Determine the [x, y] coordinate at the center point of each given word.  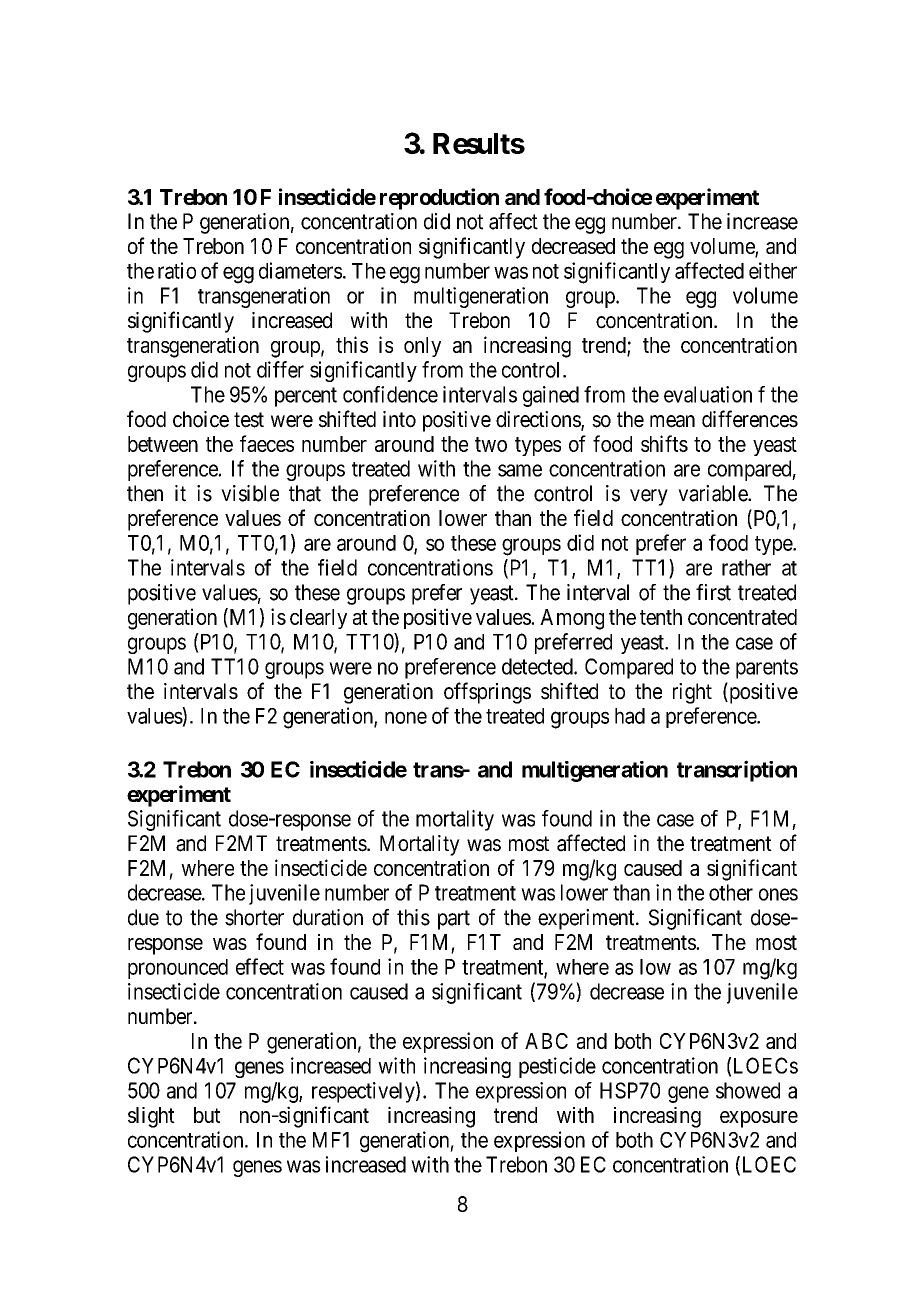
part [454, 920]
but [207, 1115]
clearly [318, 619]
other [731, 892]
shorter [254, 917]
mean [672, 421]
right [692, 693]
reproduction [439, 199]
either [773, 270]
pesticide [557, 1067]
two [491, 444]
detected [538, 666]
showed [748, 1090]
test [249, 420]
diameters [300, 270]
